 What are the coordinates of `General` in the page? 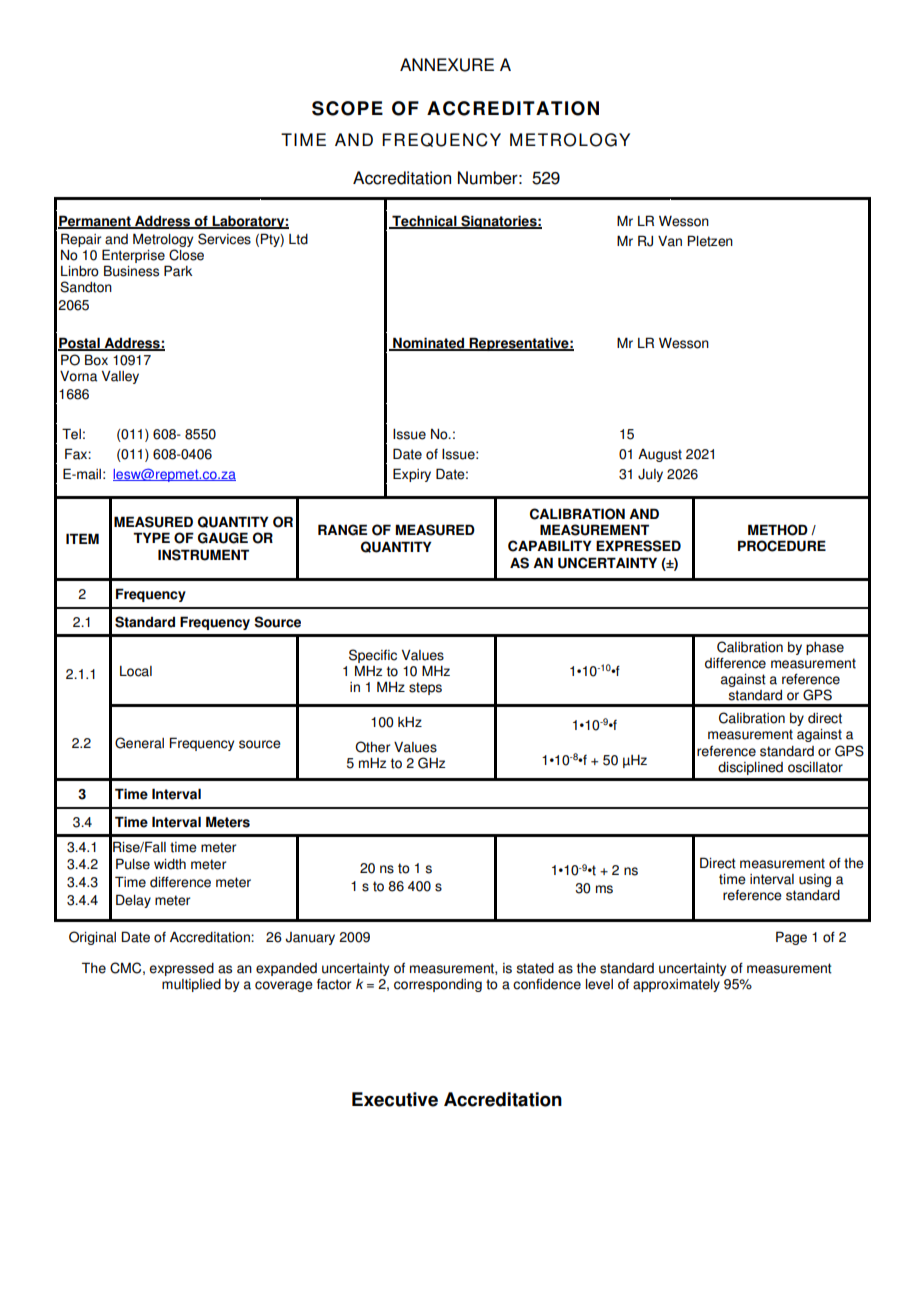 It's located at (139, 743).
